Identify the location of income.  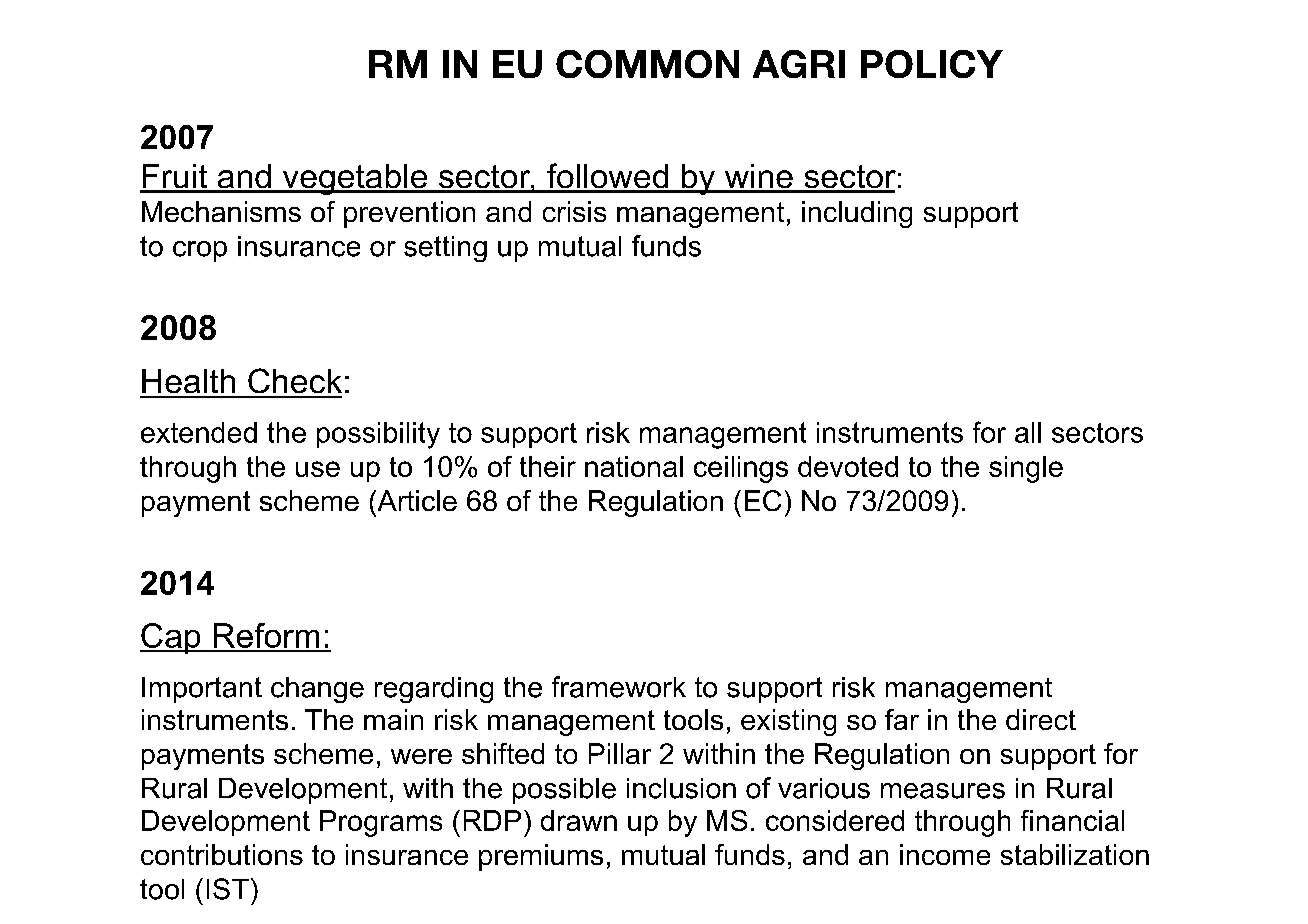
(945, 854).
